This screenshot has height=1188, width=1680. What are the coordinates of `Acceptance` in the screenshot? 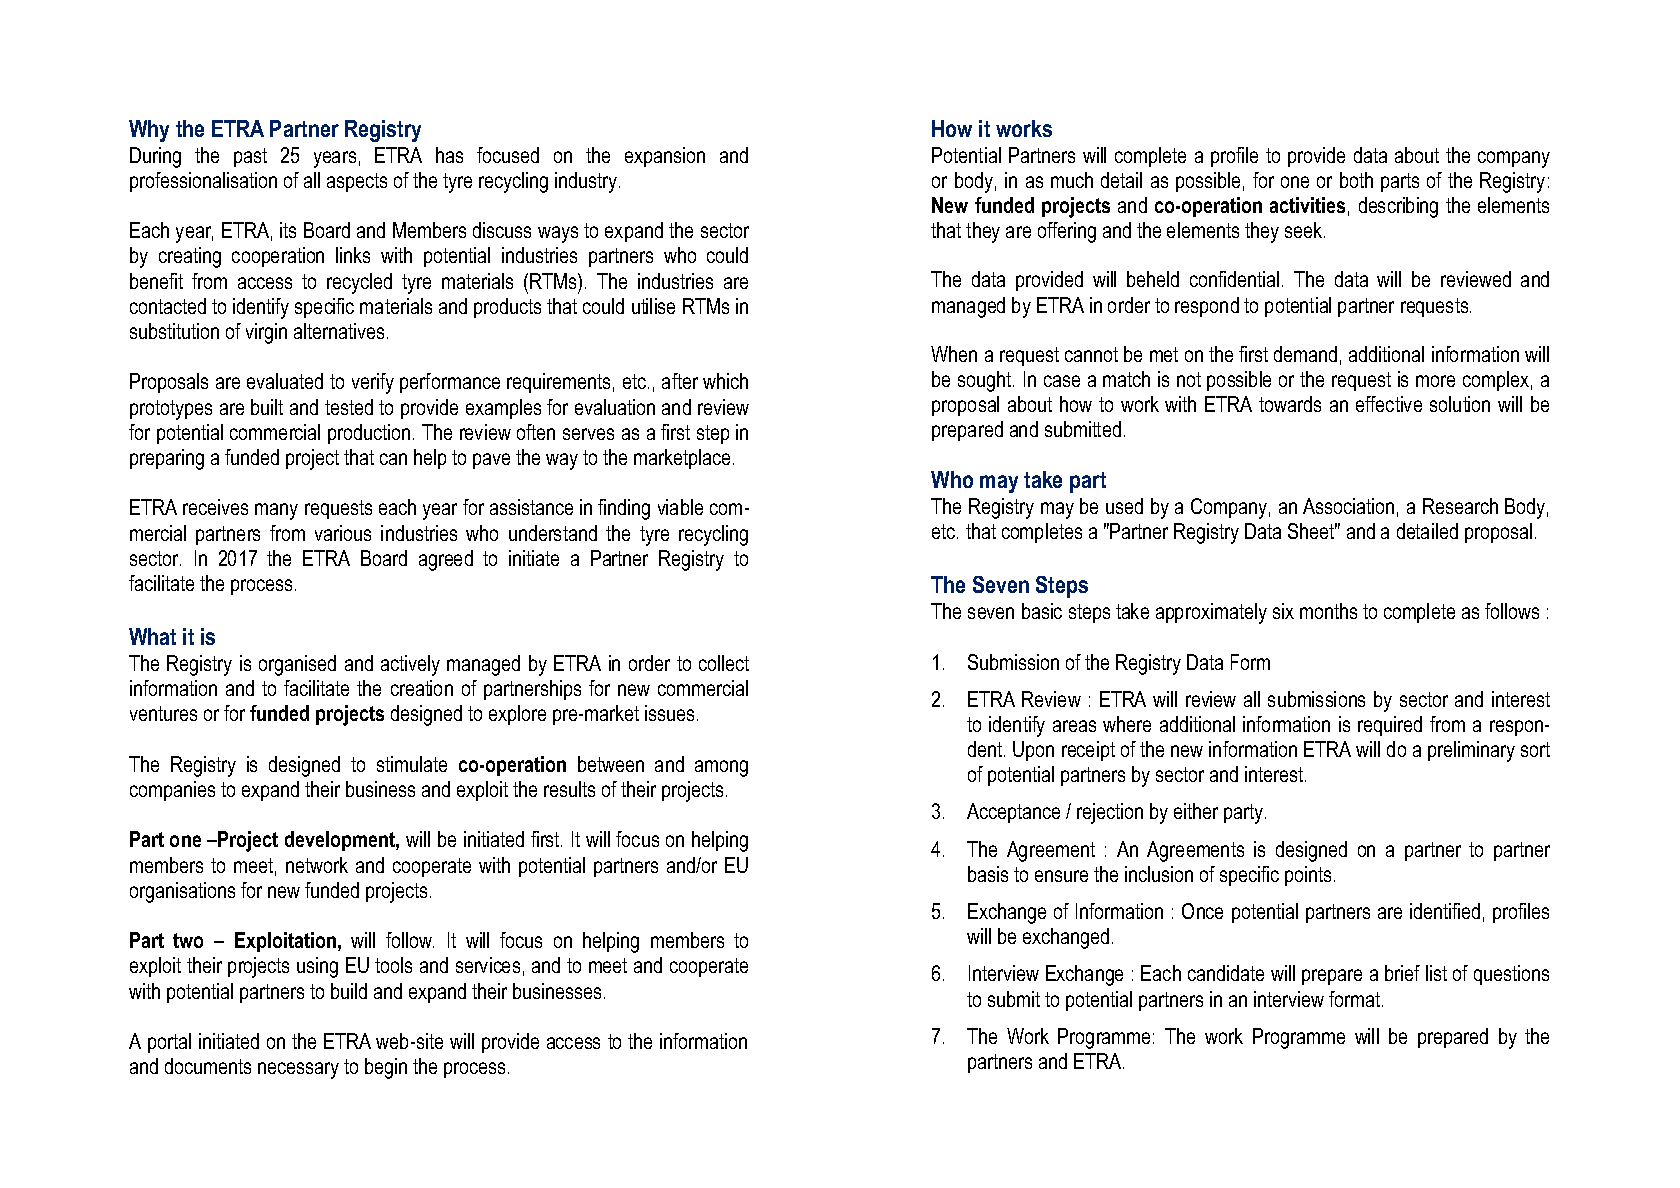 It's located at (1013, 813).
